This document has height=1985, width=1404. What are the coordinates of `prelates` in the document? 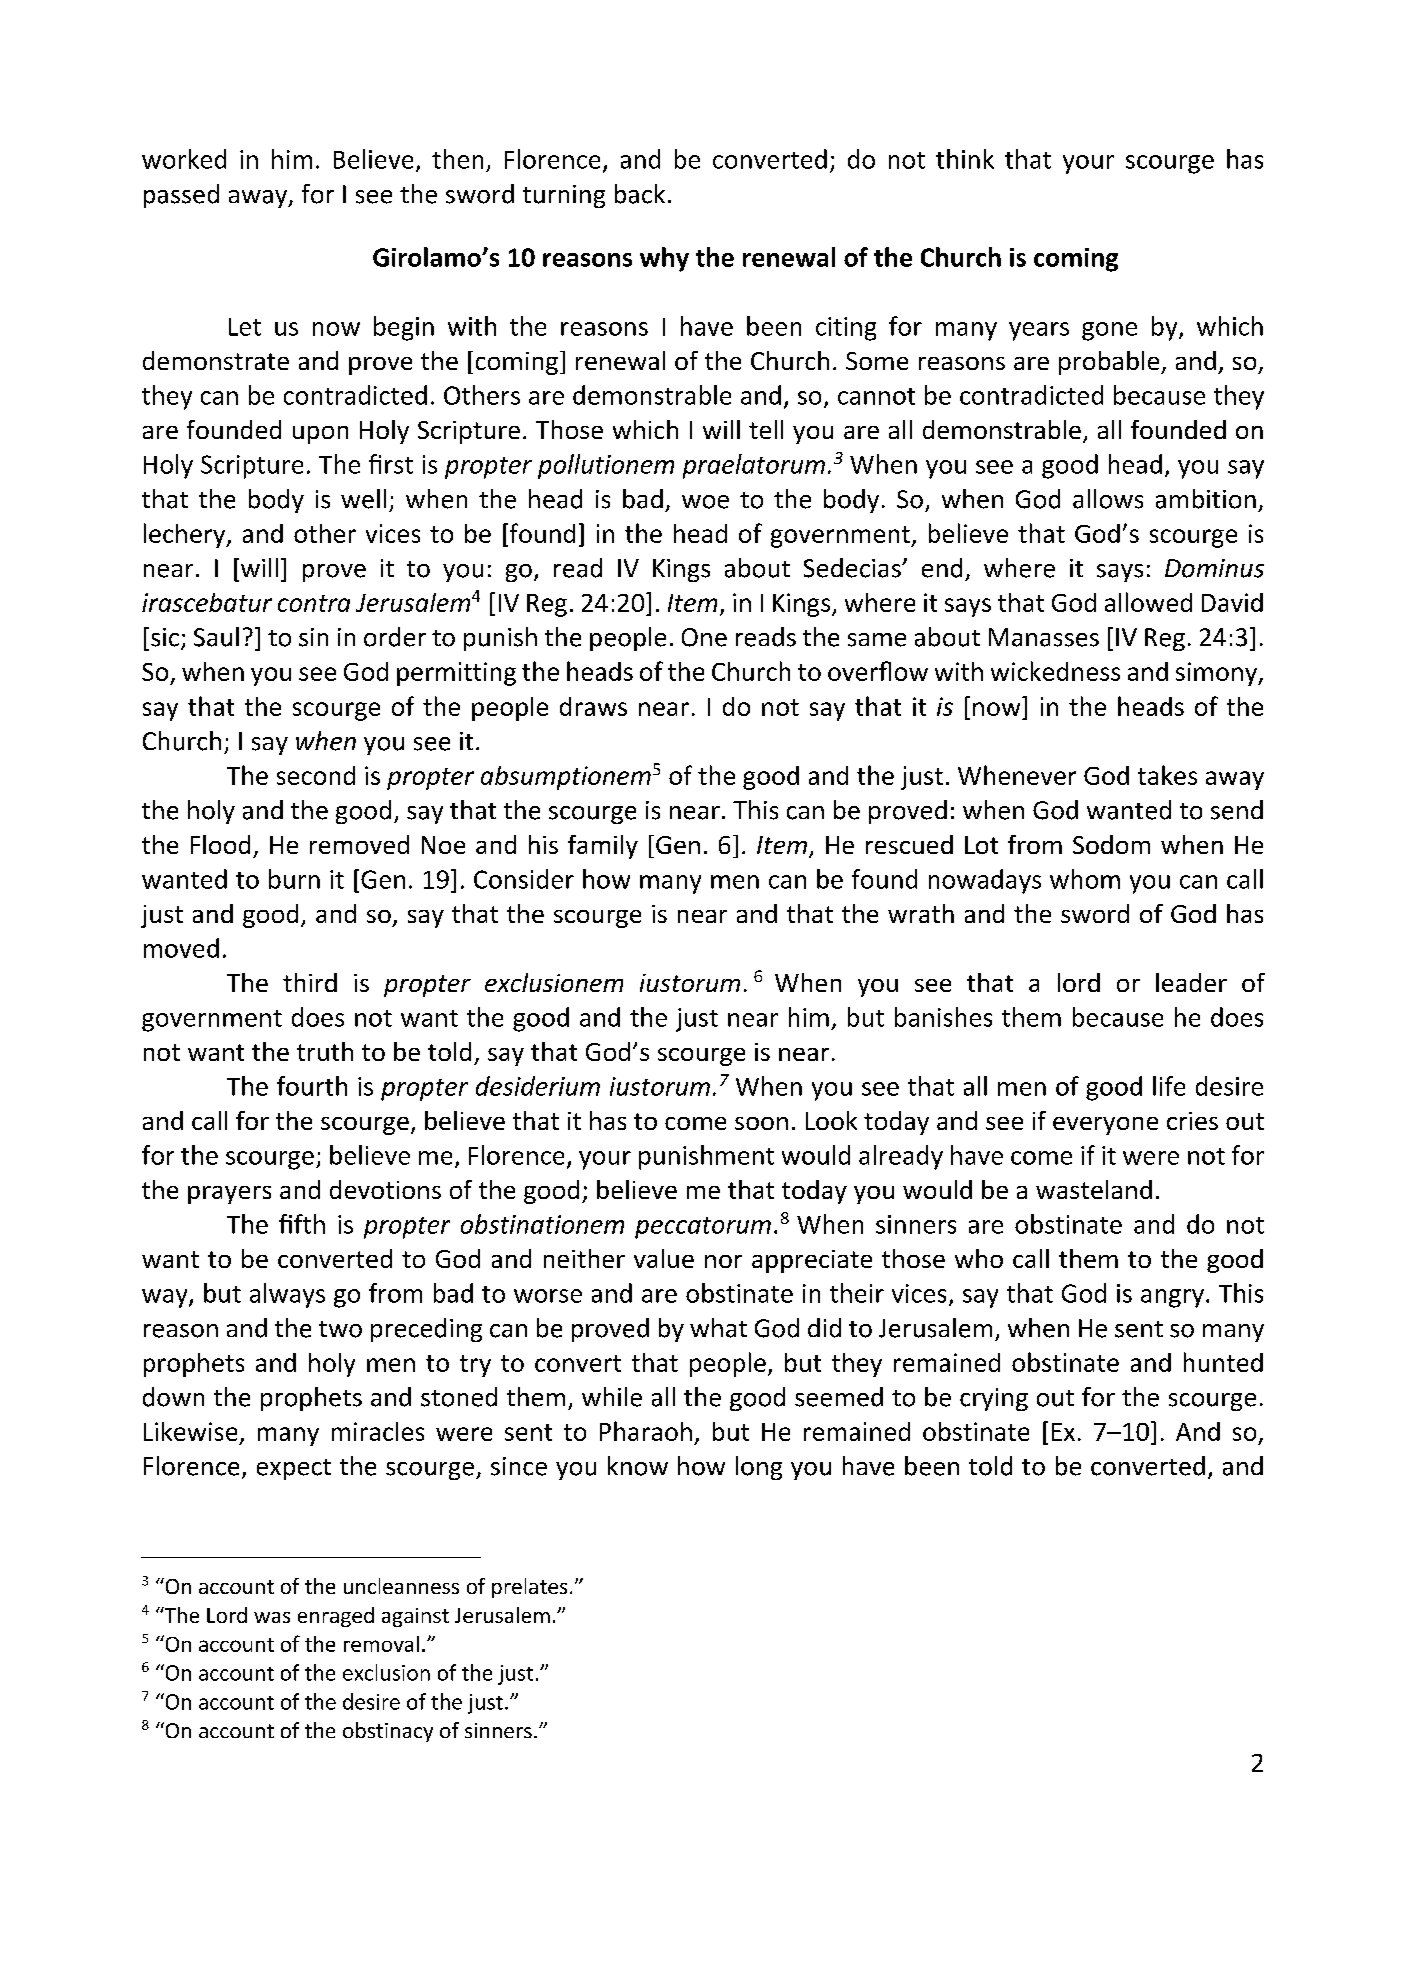 It's located at (529, 1588).
